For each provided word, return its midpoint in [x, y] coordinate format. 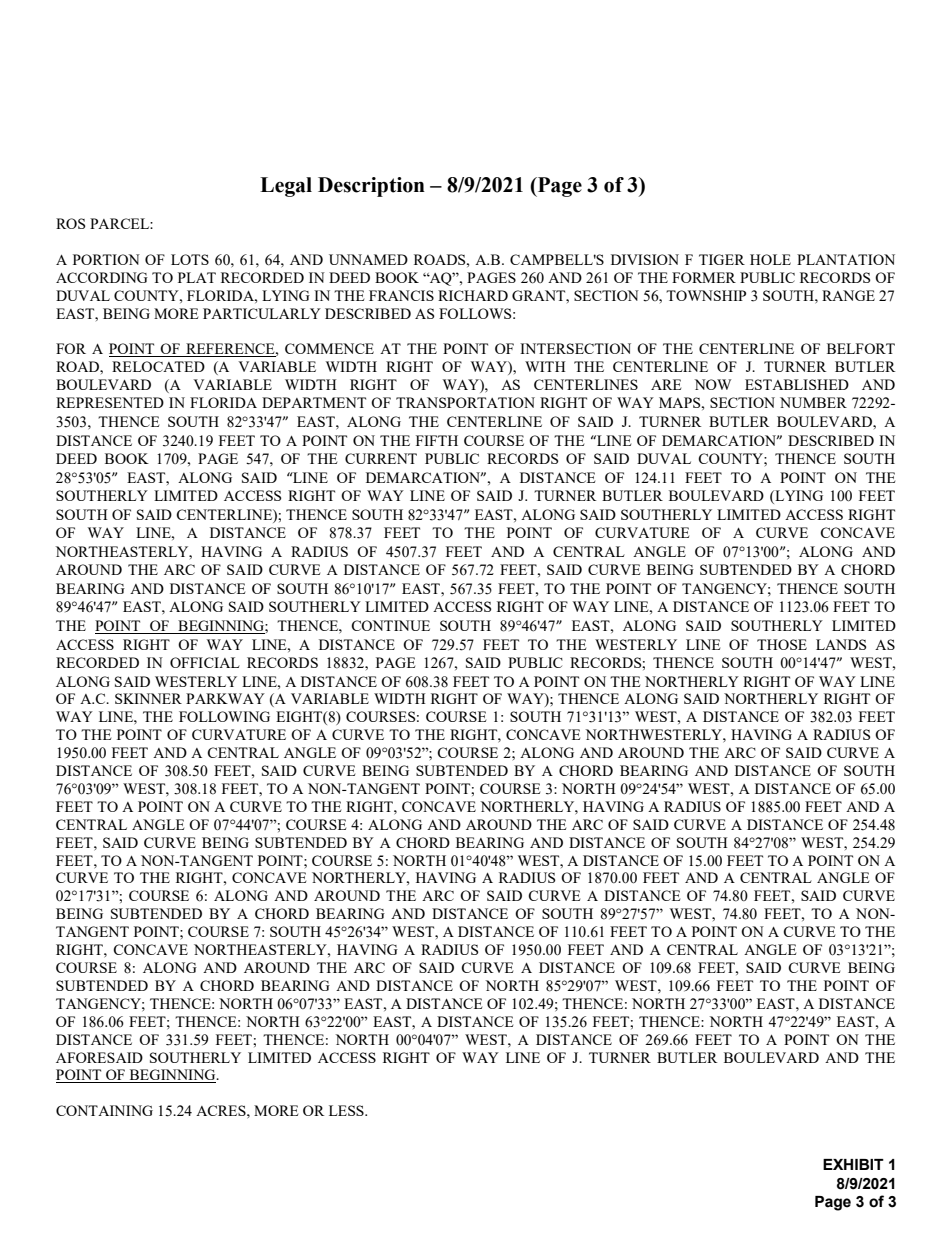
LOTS [190, 259]
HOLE [770, 259]
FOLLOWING [224, 716]
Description [371, 187]
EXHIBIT [853, 1164]
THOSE [782, 644]
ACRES [222, 1110]
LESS [347, 1110]
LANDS [841, 644]
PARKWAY [225, 698]
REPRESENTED [110, 402]
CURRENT [381, 458]
